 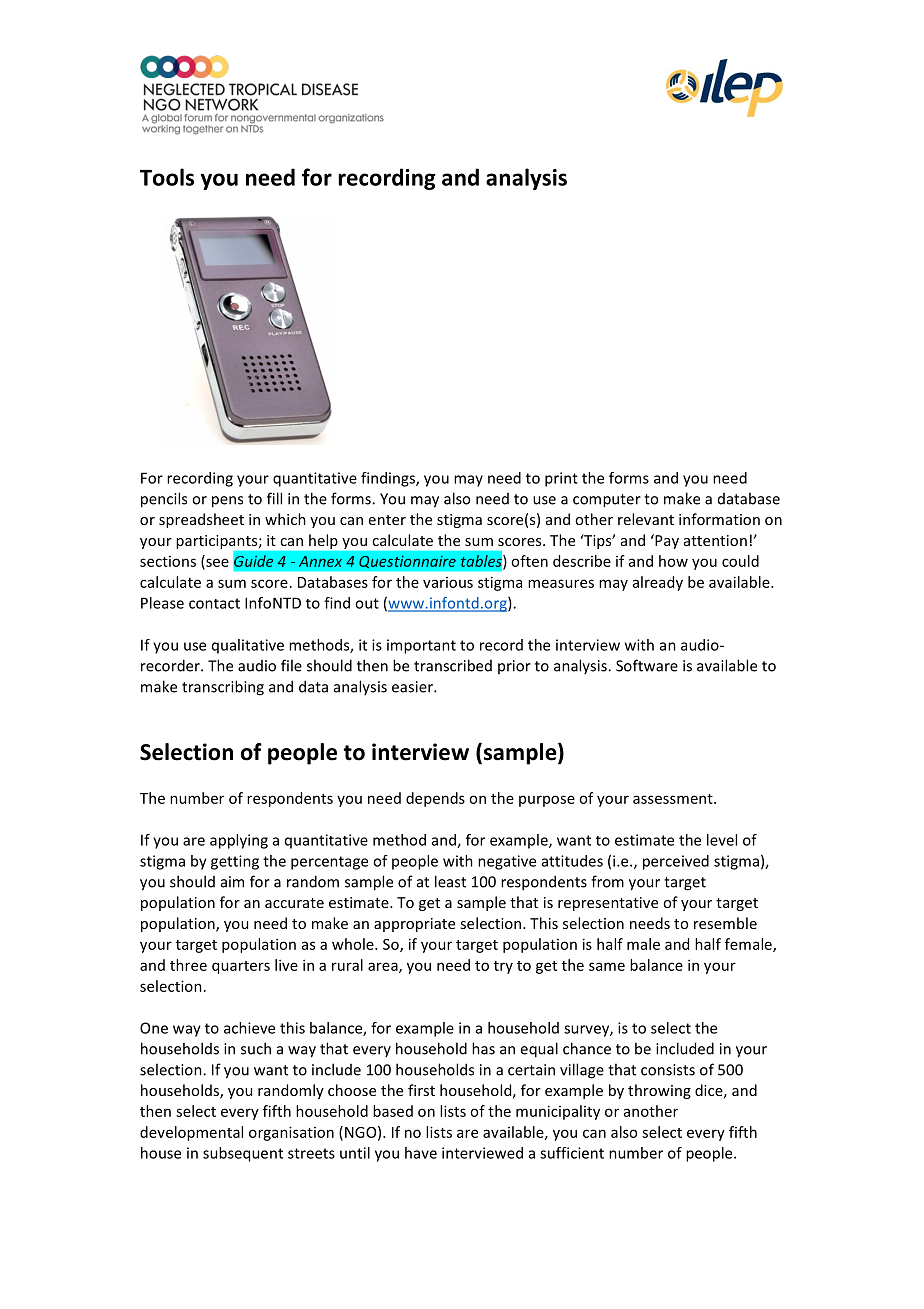 What do you see at coordinates (607, 501) in the image?
I see `computer` at bounding box center [607, 501].
